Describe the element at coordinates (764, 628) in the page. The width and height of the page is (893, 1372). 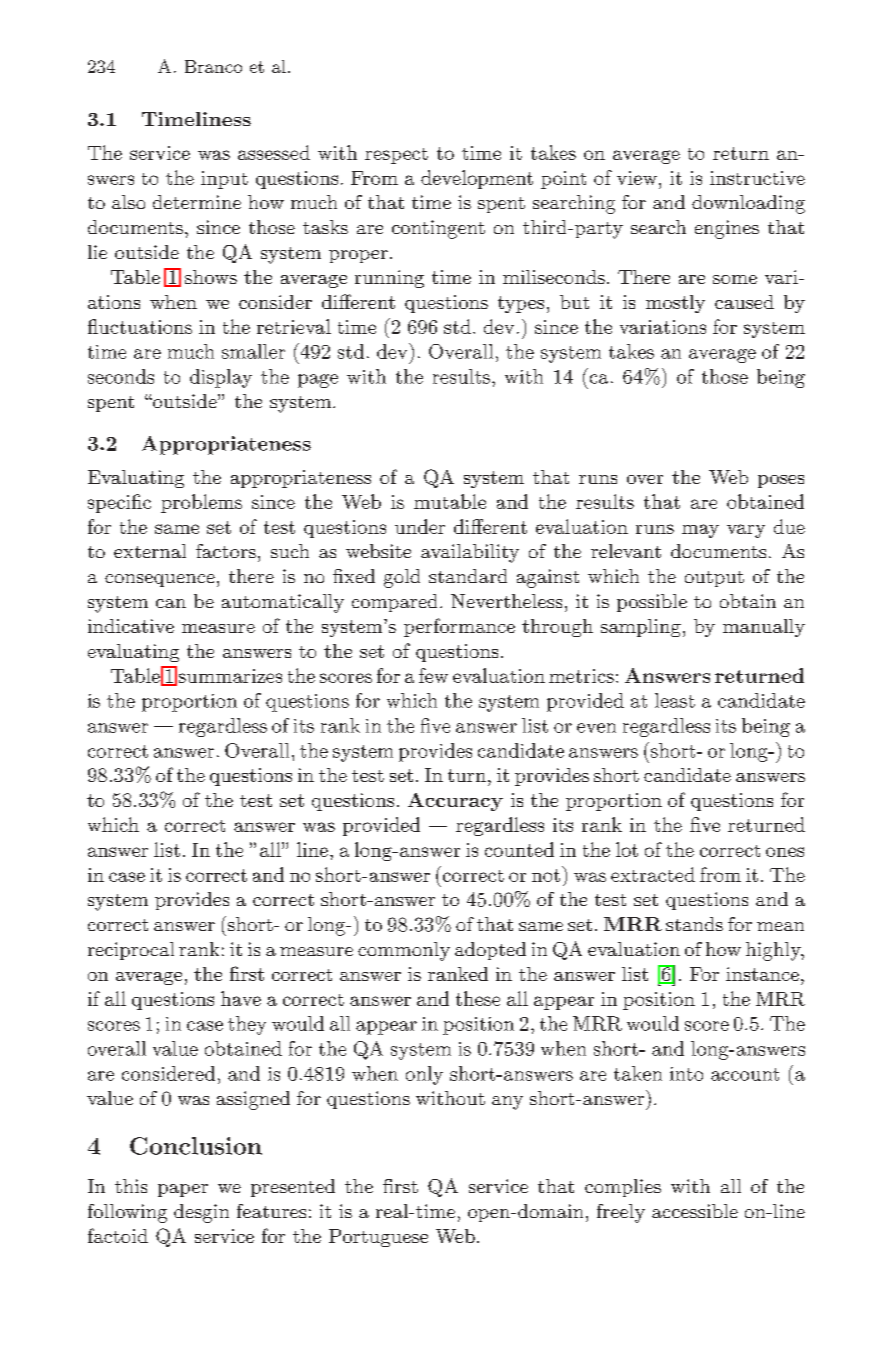
I see `manually` at that location.
